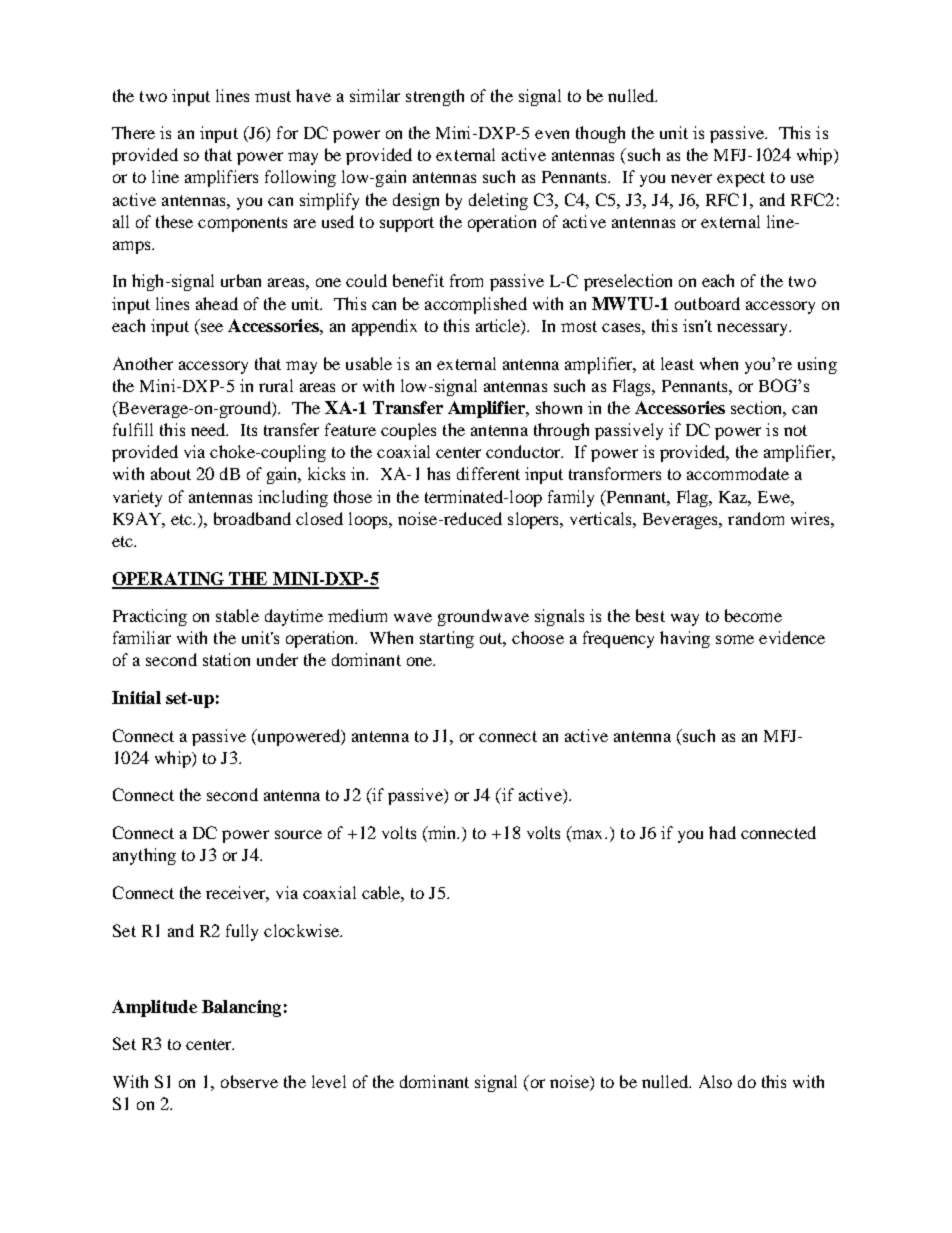 The width and height of the document is (952, 1233). What do you see at coordinates (133, 132) in the document?
I see `There` at bounding box center [133, 132].
